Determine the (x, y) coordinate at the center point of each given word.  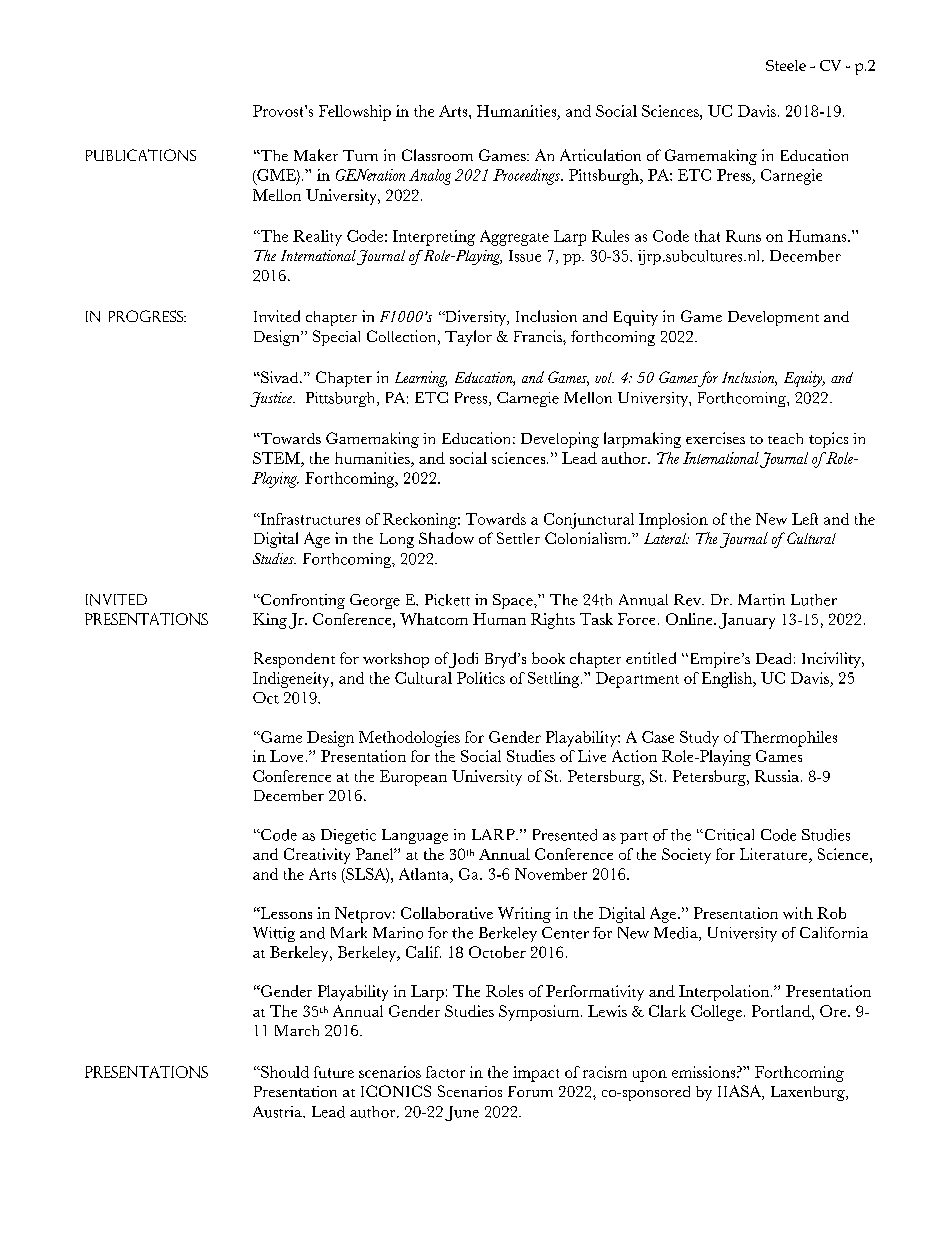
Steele (786, 65)
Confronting (302, 601)
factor (445, 1072)
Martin (761, 600)
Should (284, 1072)
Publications (141, 155)
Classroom (437, 155)
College (716, 1013)
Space (514, 601)
